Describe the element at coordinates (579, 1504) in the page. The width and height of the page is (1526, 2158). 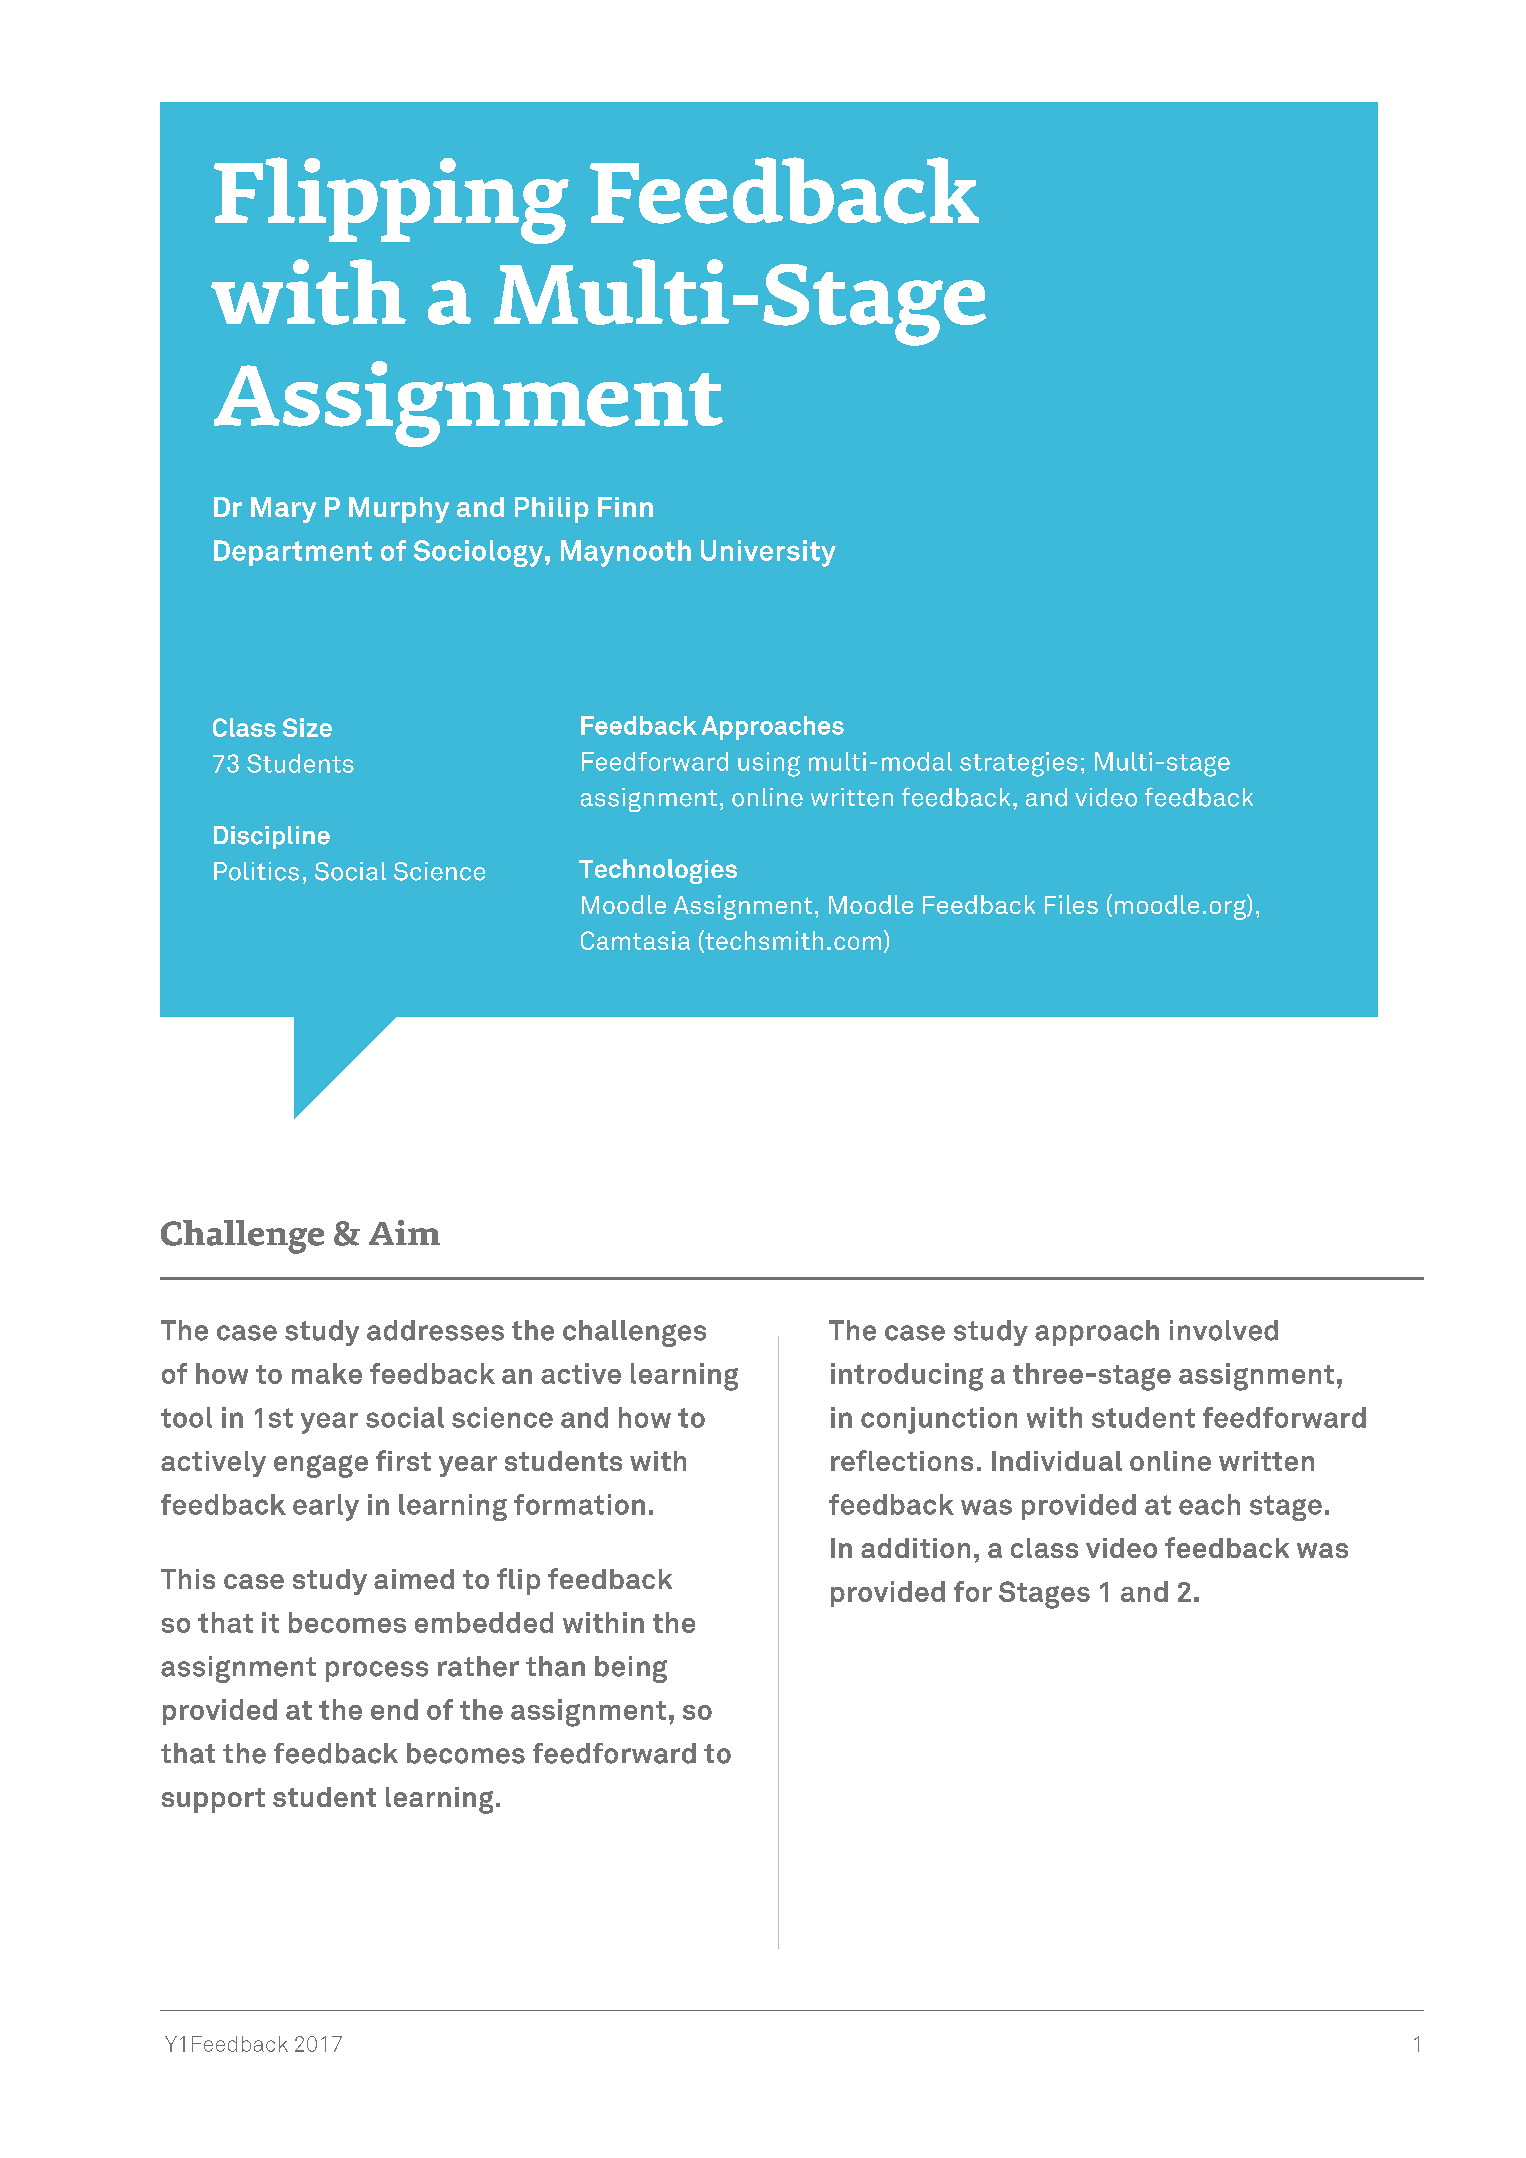
I see `formation` at that location.
